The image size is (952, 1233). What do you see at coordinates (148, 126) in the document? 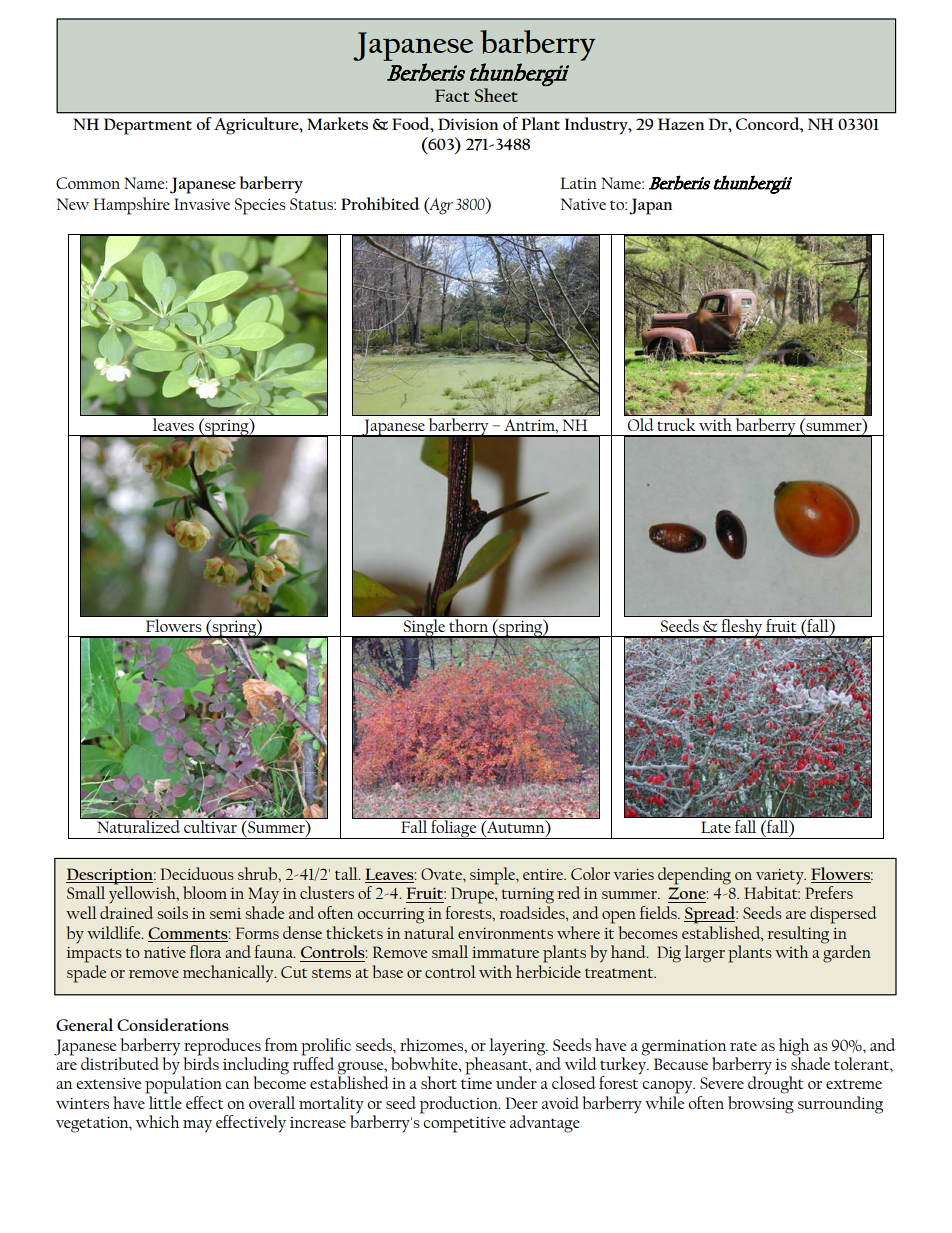
I see `Department` at bounding box center [148, 126].
